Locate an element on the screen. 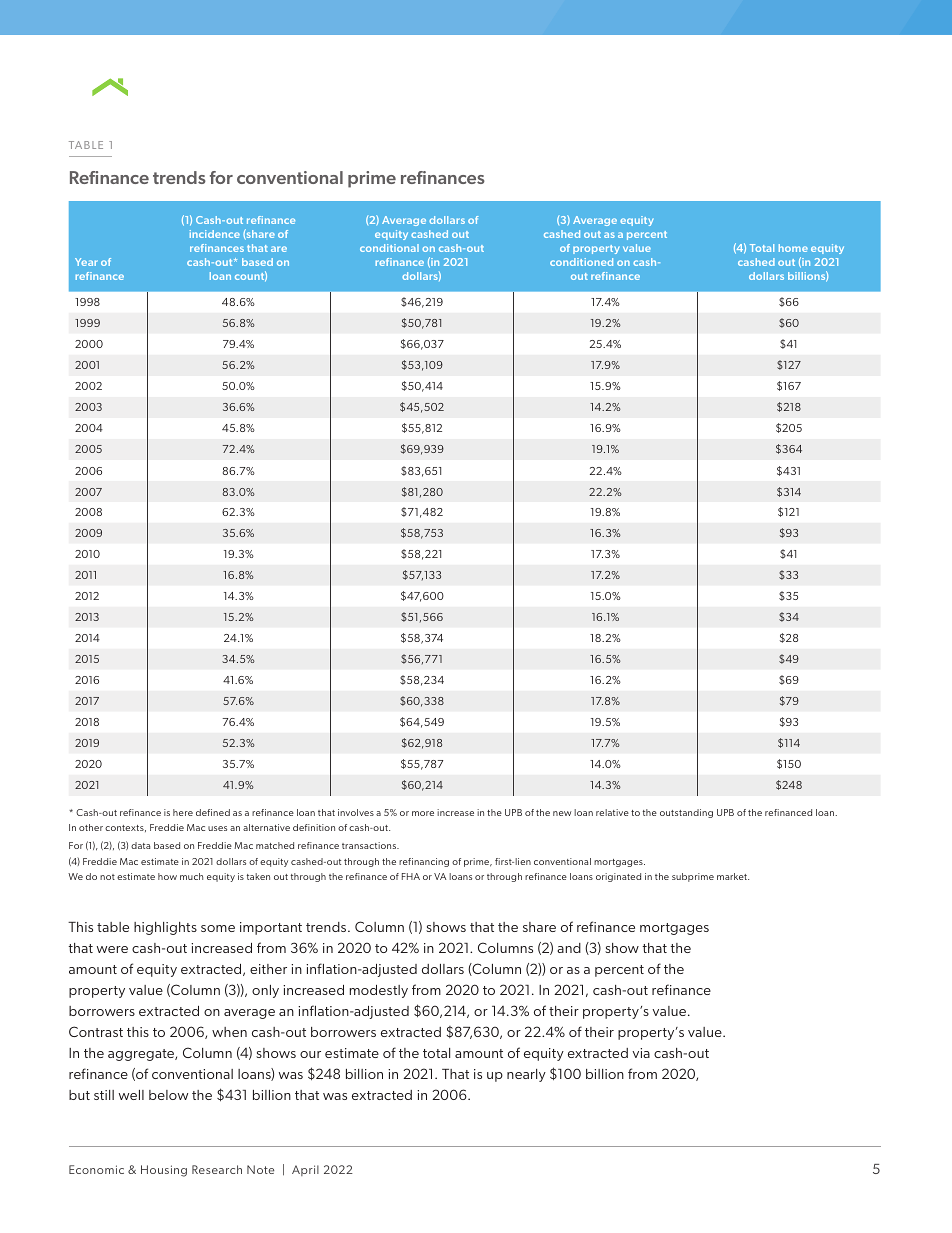 The height and width of the screenshot is (1233, 952). Housing is located at coordinates (164, 1171).
